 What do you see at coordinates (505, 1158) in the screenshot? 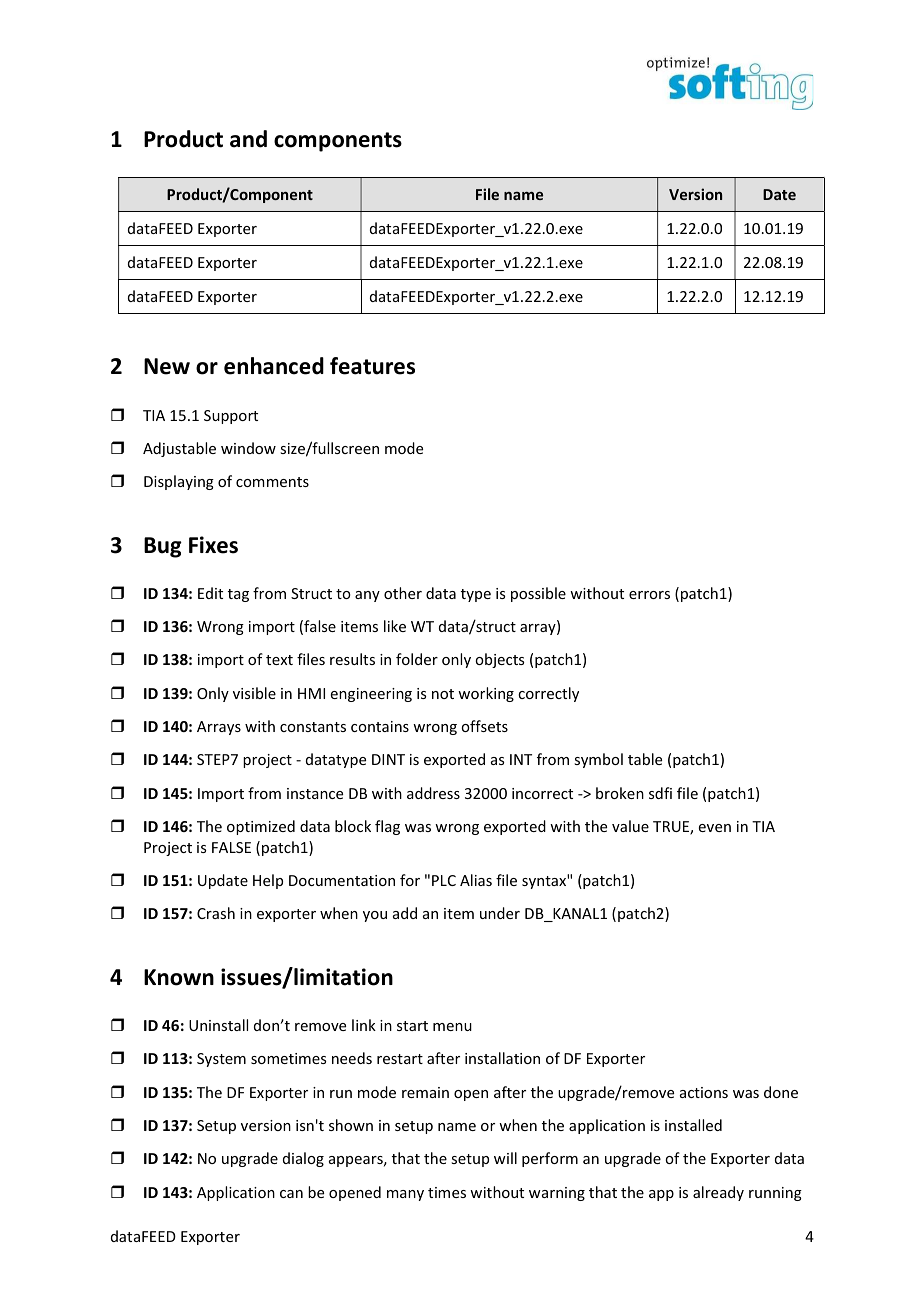
I see `will` at bounding box center [505, 1158].
